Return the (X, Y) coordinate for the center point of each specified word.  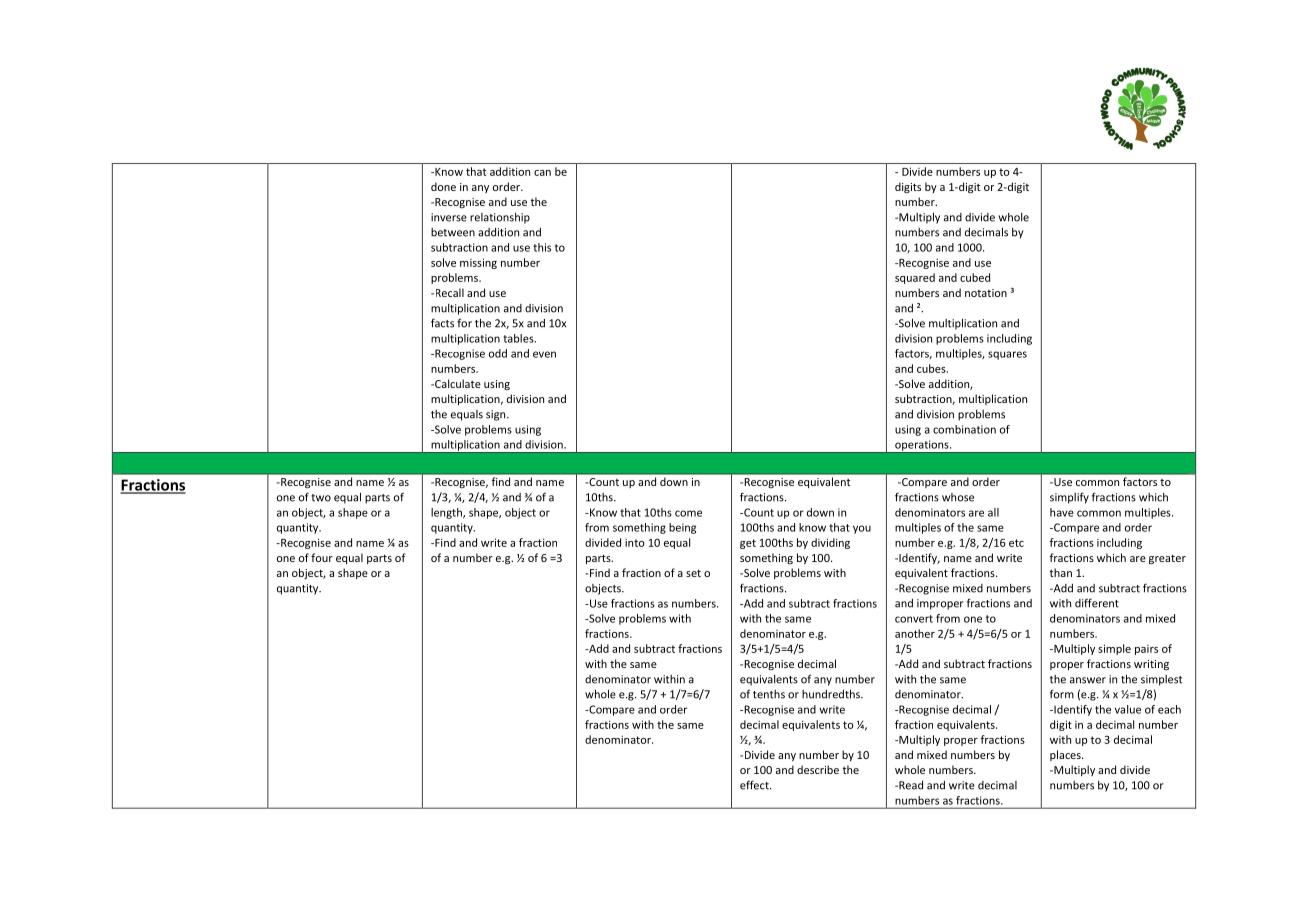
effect (755, 785)
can (542, 173)
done (443, 186)
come (688, 513)
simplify (1069, 498)
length (447, 513)
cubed (975, 277)
